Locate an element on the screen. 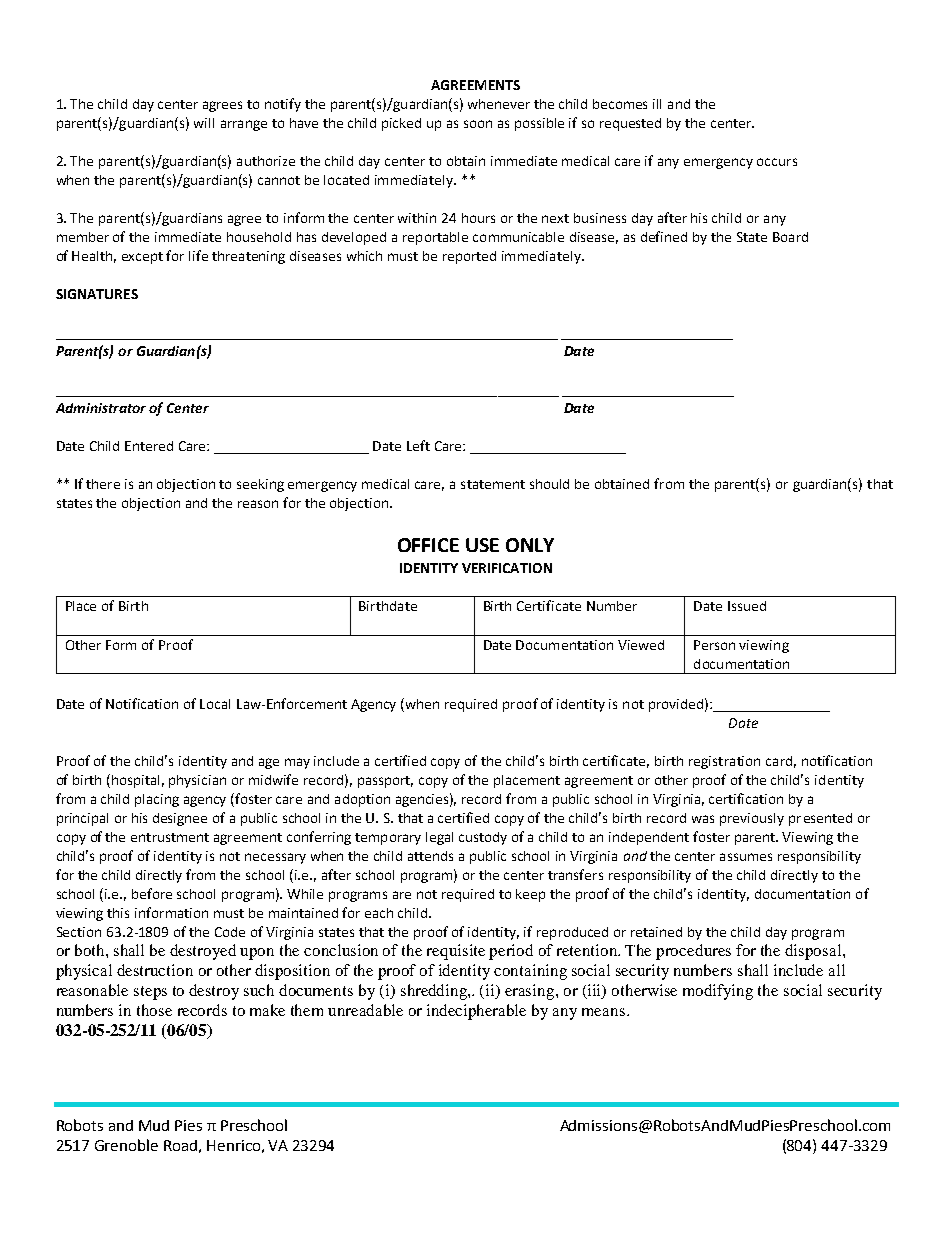 The height and width of the screenshot is (1233, 952). Local is located at coordinates (215, 704).
